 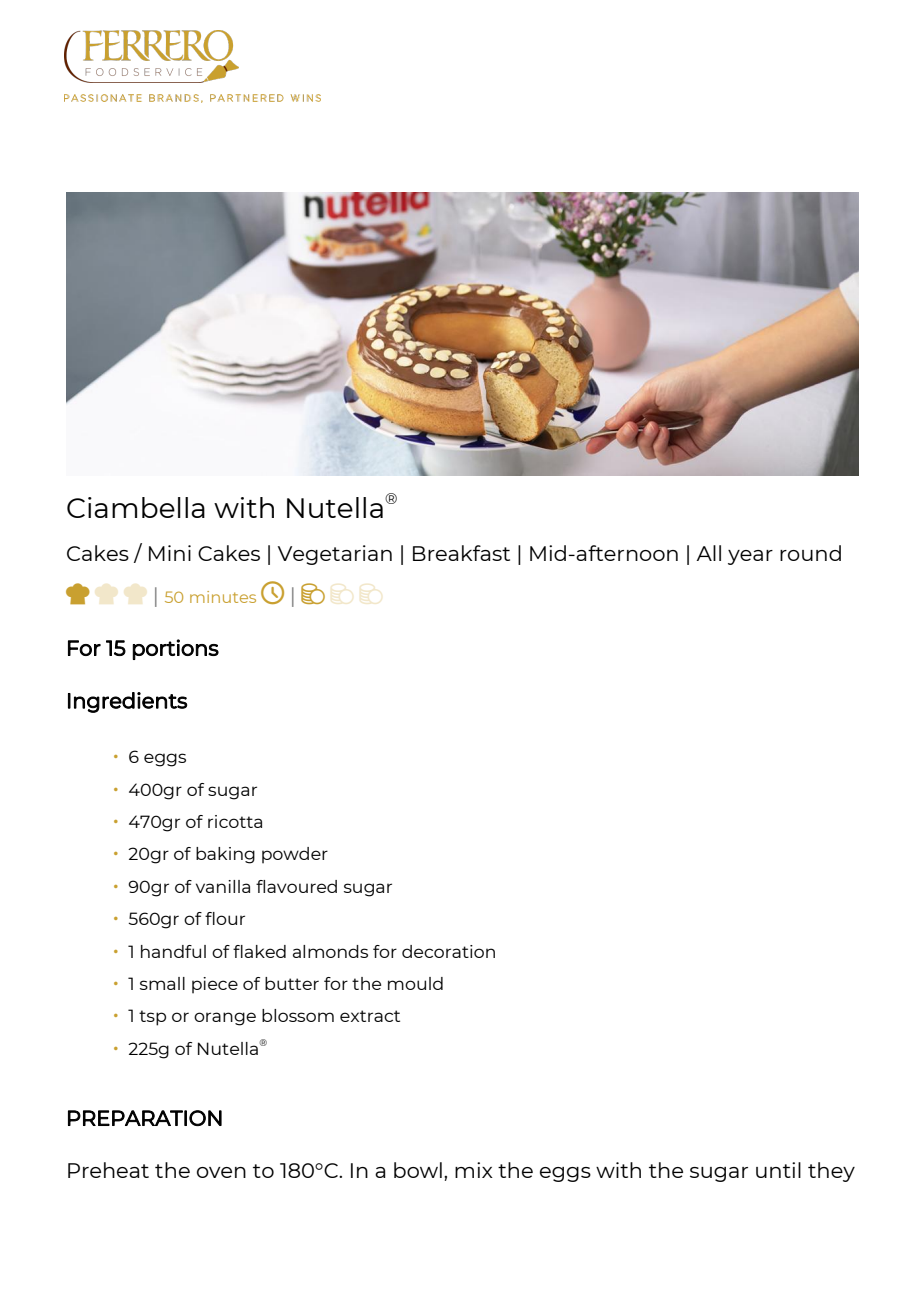 I want to click on oven, so click(x=221, y=1172).
